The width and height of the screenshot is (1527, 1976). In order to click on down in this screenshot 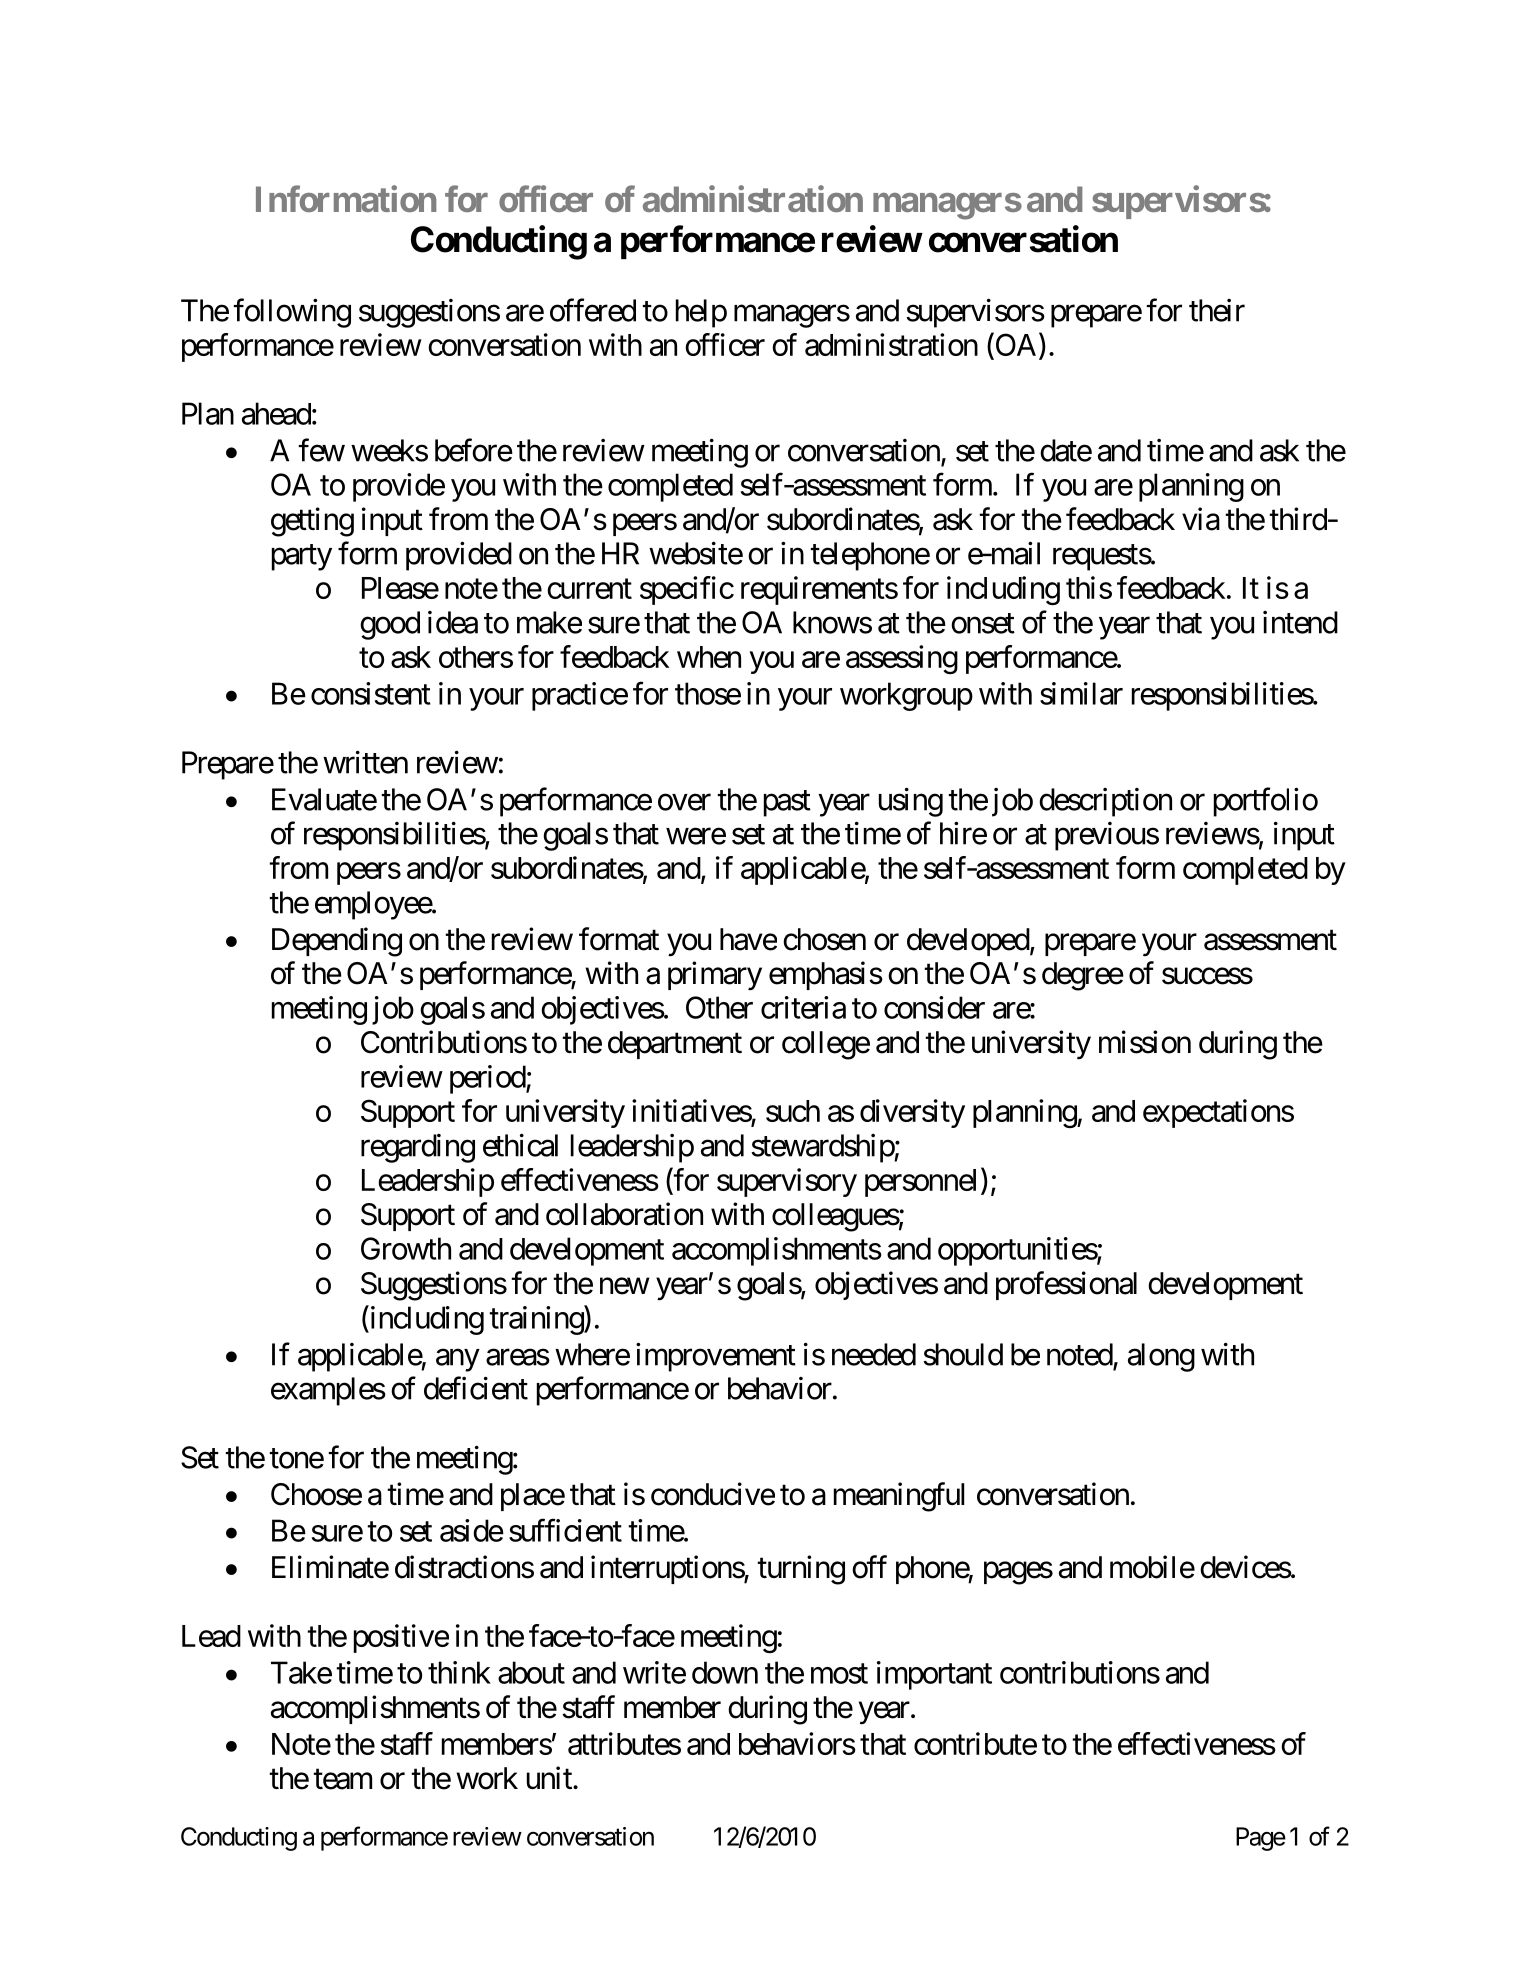, I will do `click(725, 1672)`.
